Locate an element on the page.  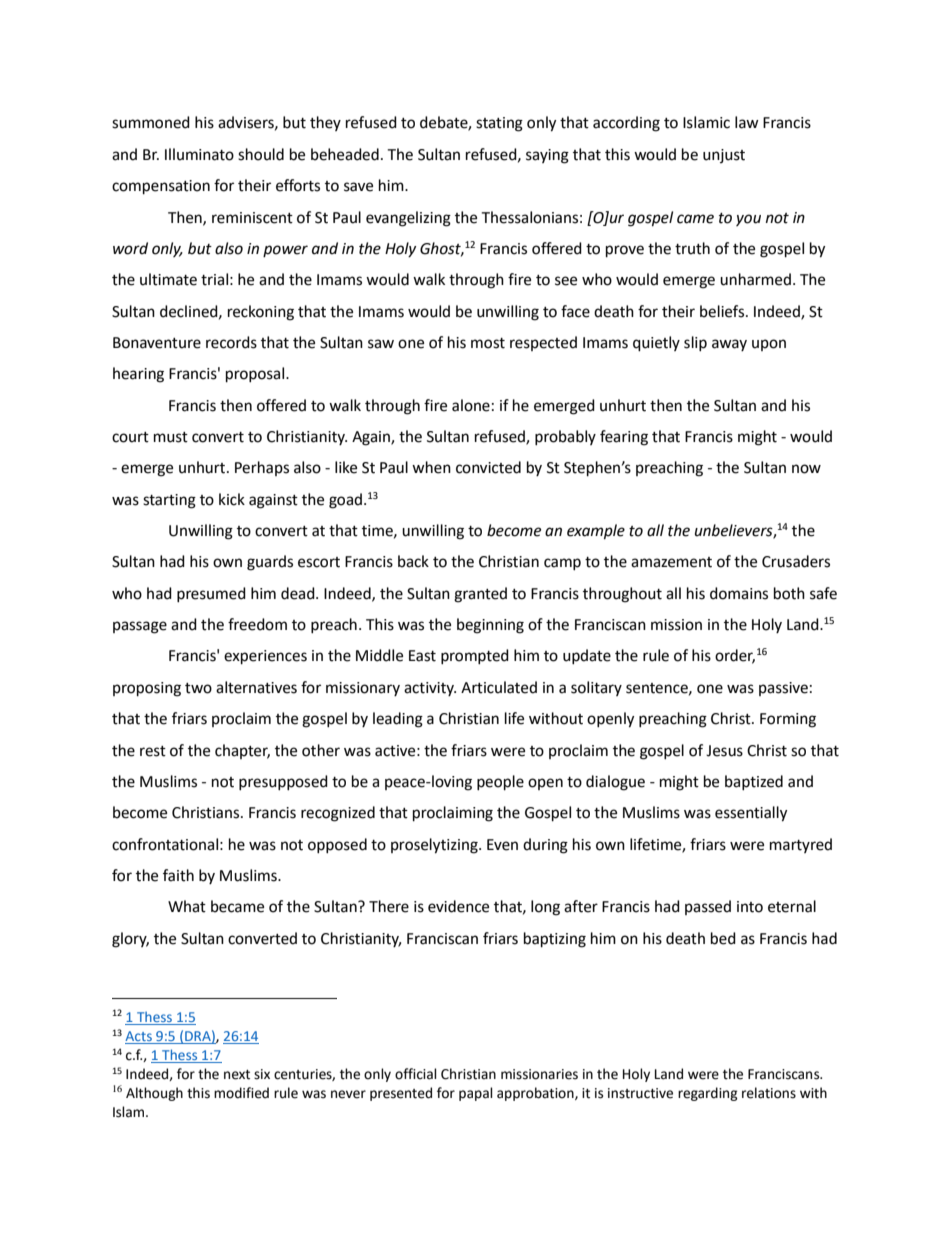
should is located at coordinates (261, 154).
